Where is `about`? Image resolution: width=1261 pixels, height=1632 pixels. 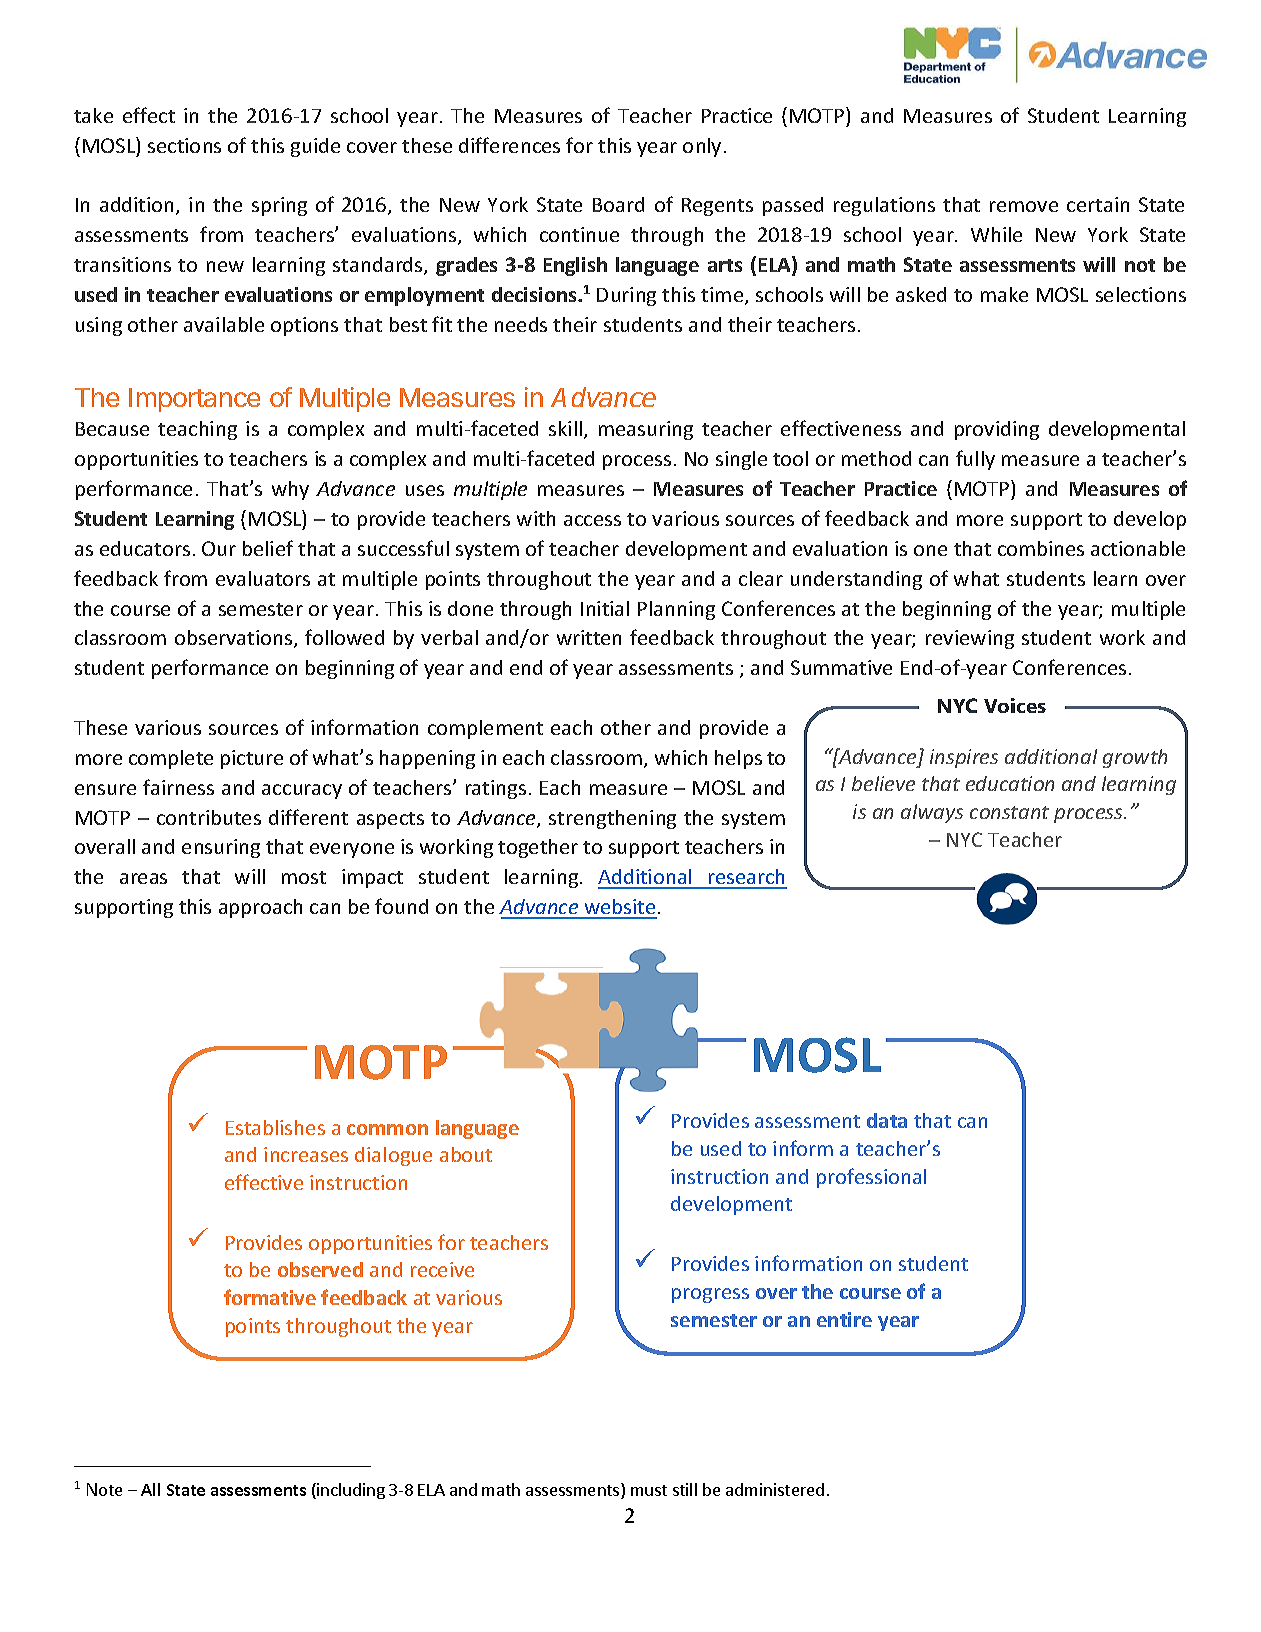
about is located at coordinates (466, 1154).
